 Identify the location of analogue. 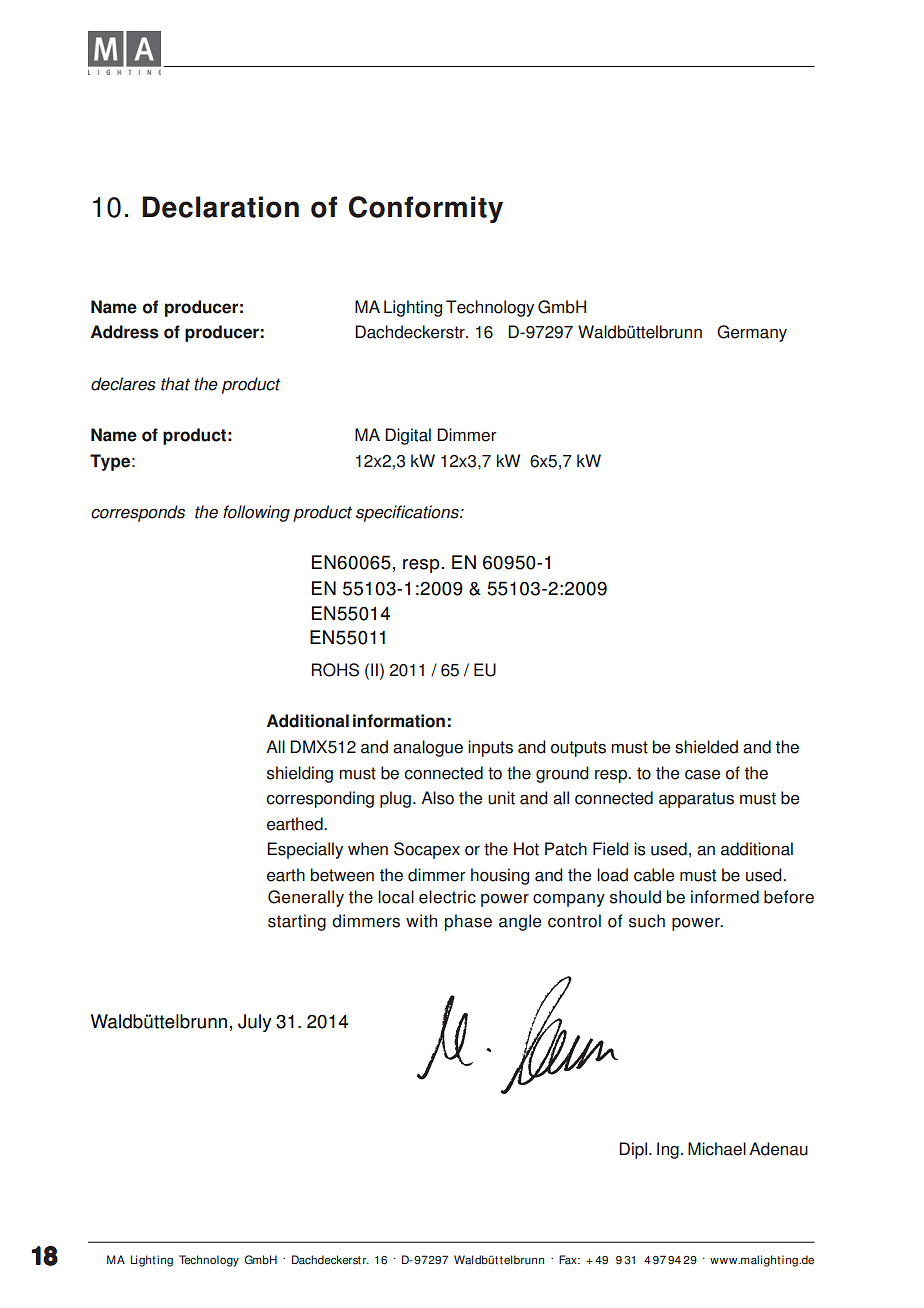
(428, 748).
